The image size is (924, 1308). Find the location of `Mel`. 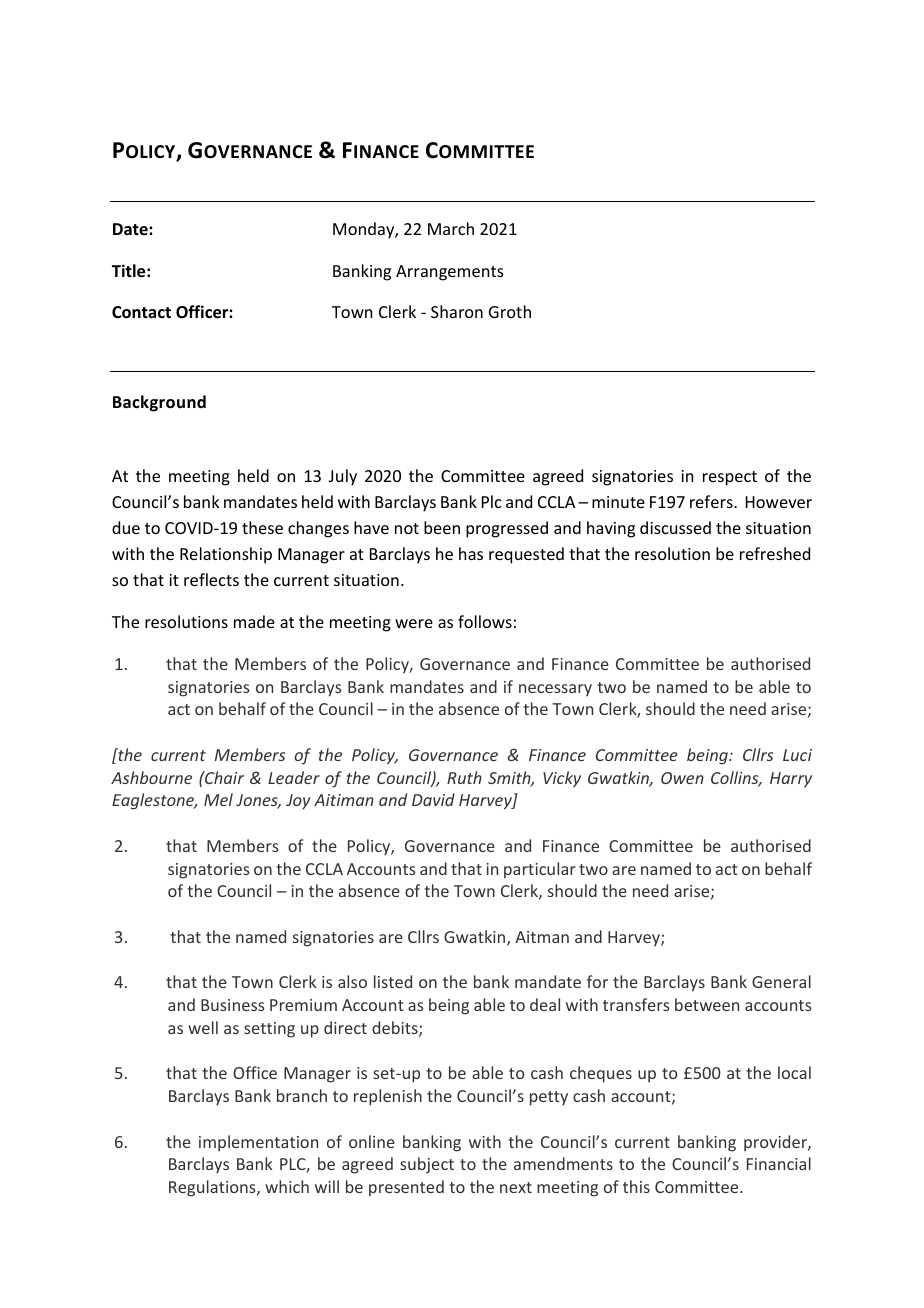

Mel is located at coordinates (218, 799).
